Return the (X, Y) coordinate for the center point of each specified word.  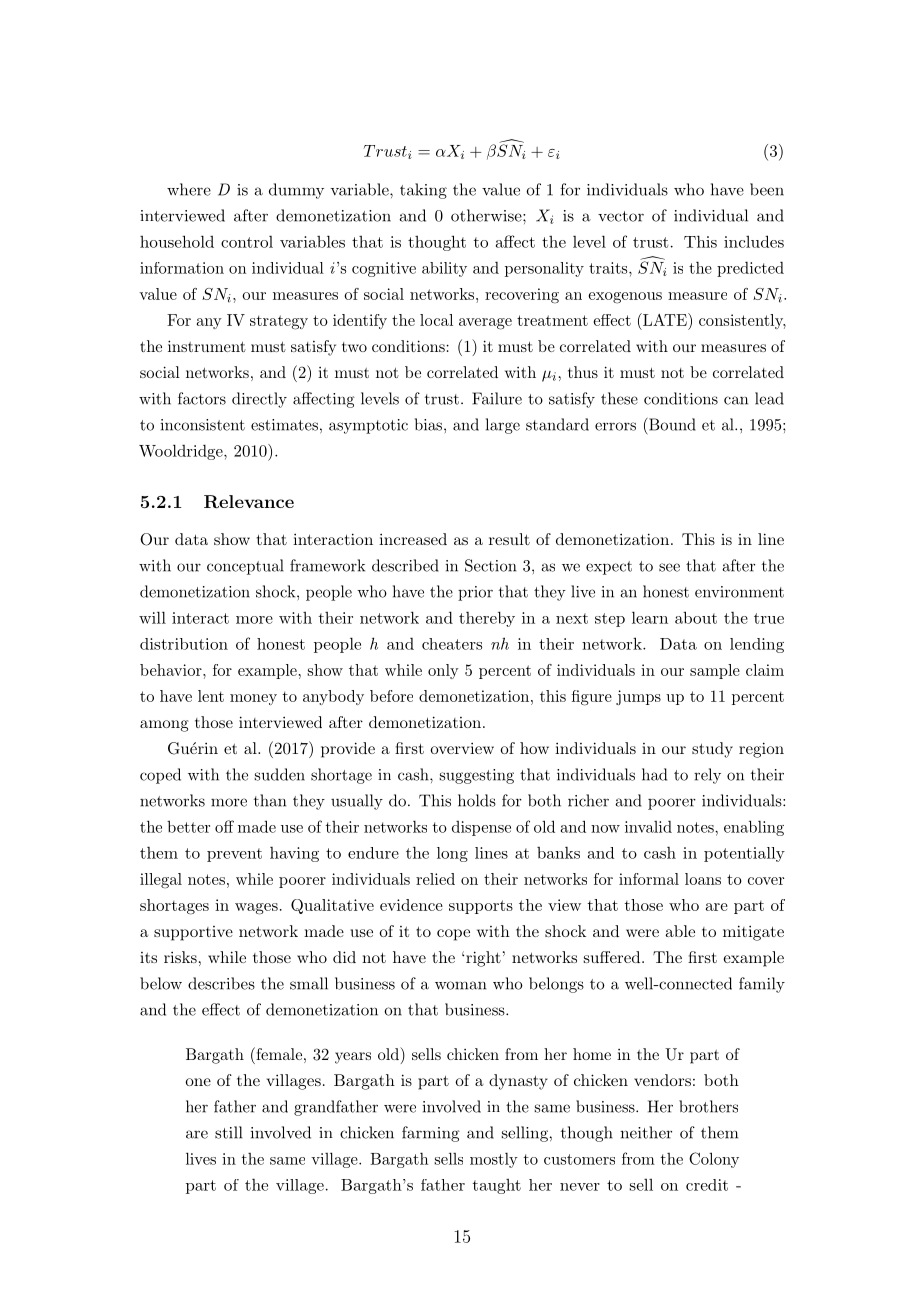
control (247, 242)
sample (715, 671)
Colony (714, 1160)
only (443, 671)
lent (211, 696)
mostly (494, 1160)
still (228, 1132)
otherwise (487, 215)
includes (754, 241)
